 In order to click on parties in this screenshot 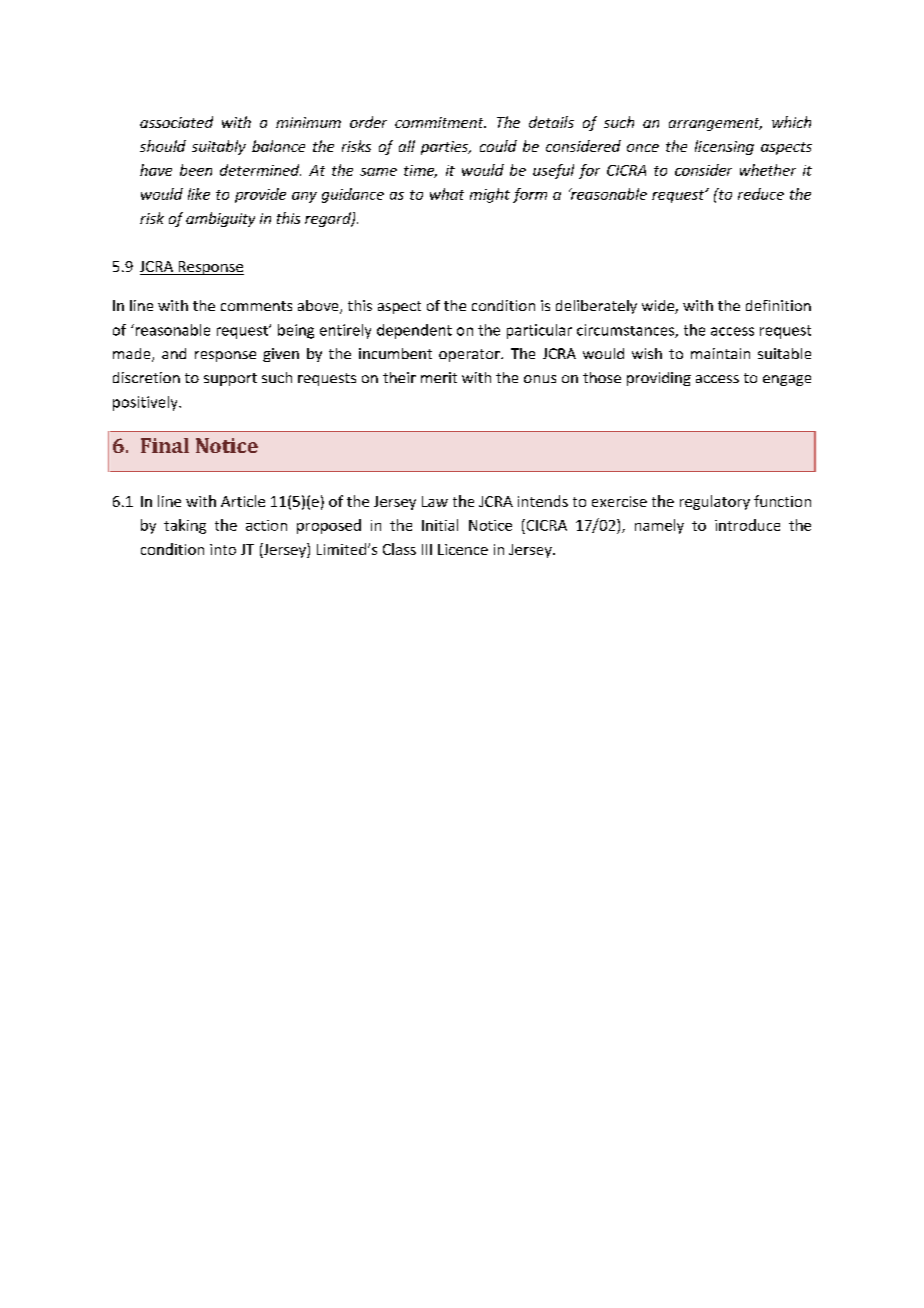, I will do `click(446, 148)`.
